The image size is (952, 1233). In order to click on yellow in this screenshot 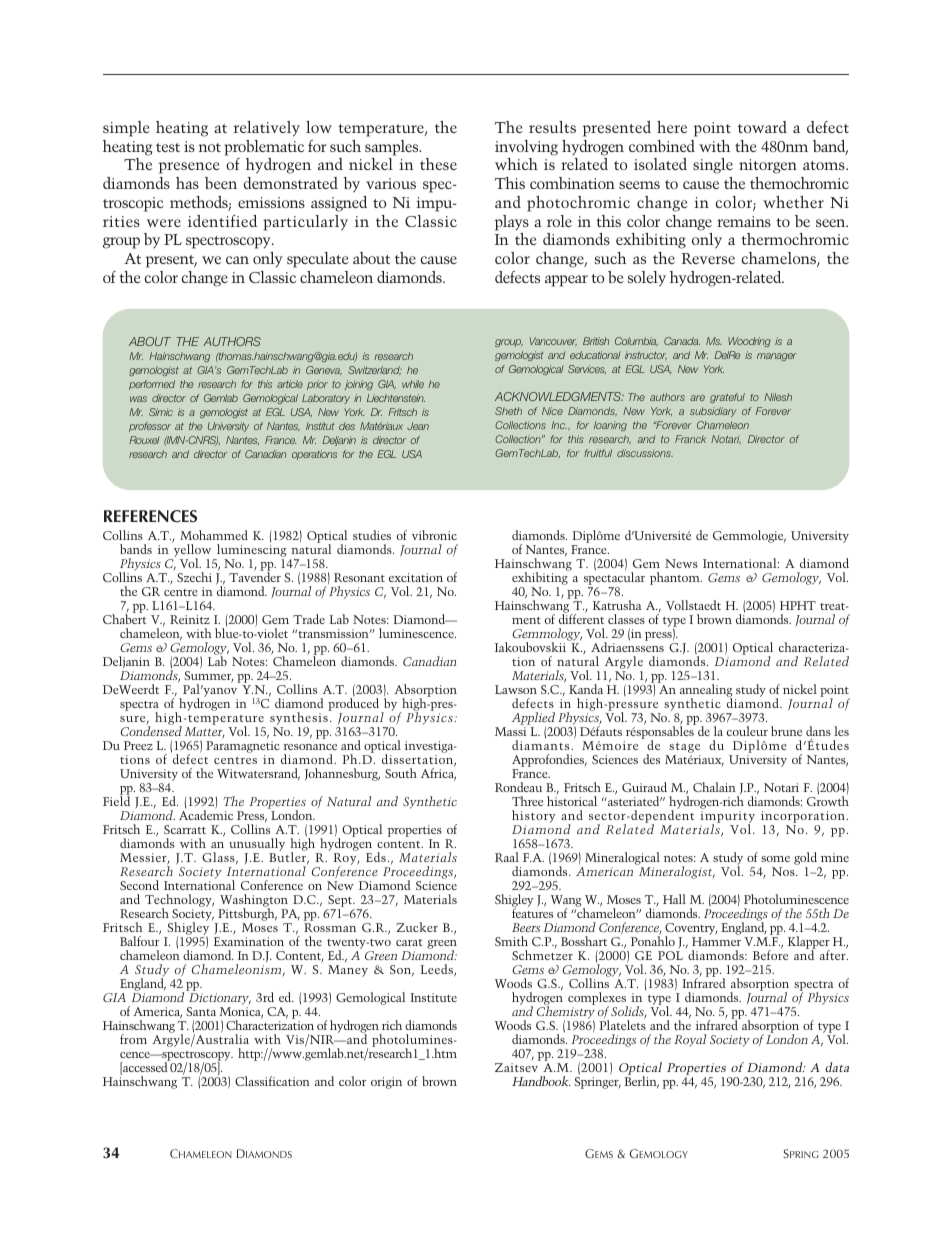, I will do `click(191, 550)`.
